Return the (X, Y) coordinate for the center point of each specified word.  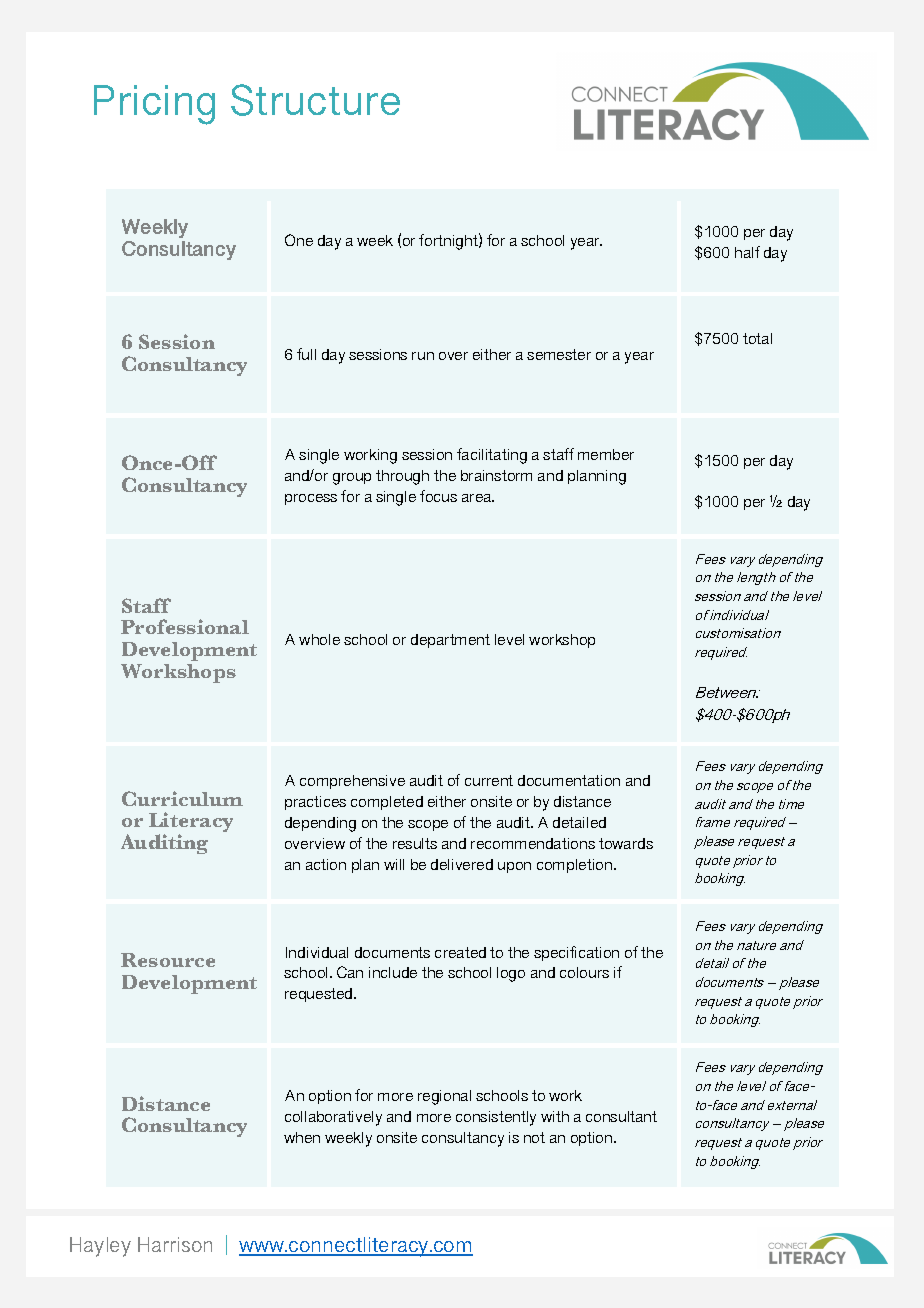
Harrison (175, 1244)
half (747, 252)
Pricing (154, 105)
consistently (496, 1118)
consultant (621, 1116)
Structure (315, 100)
